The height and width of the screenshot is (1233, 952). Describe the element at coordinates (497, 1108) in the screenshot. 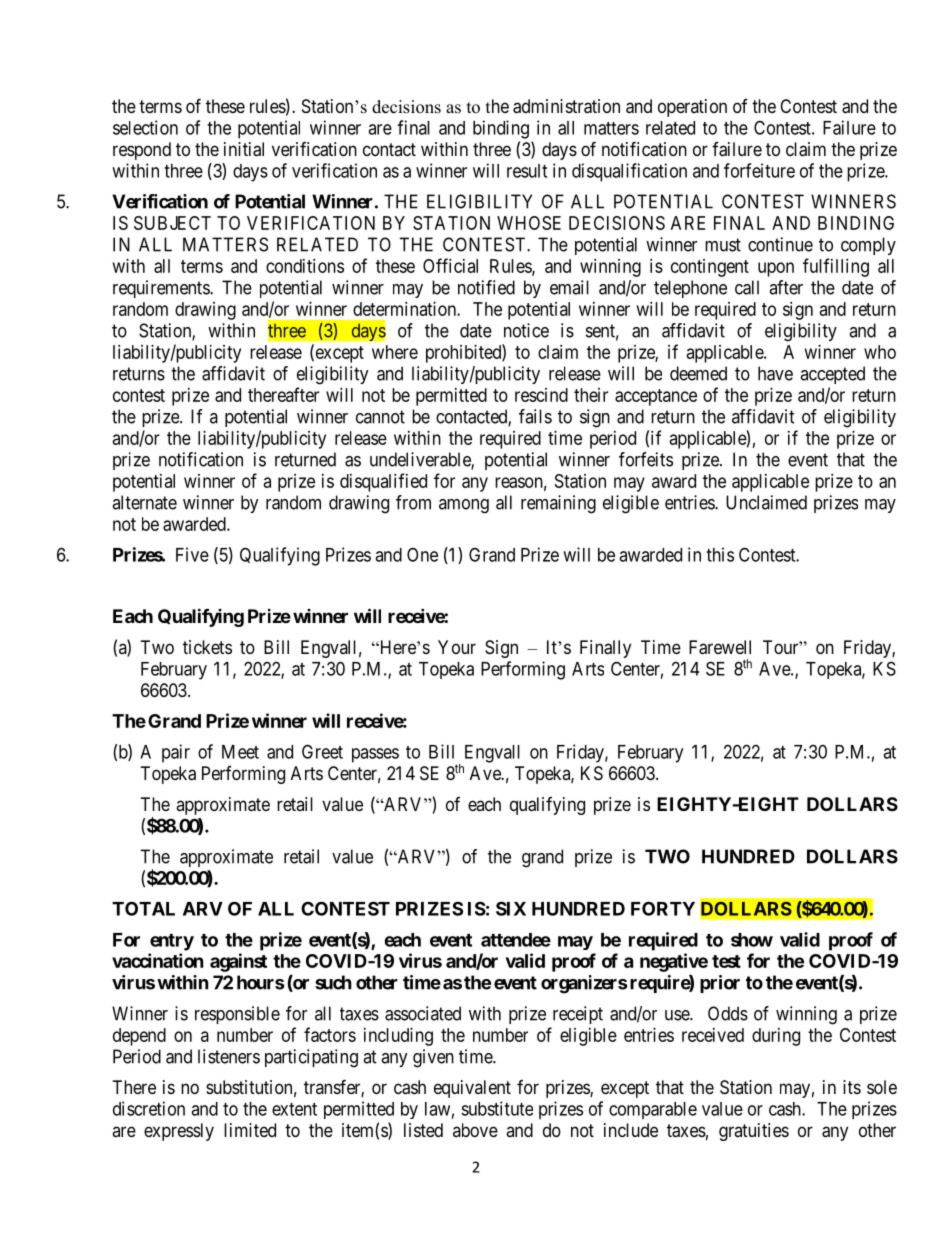

I see `substitute` at that location.
